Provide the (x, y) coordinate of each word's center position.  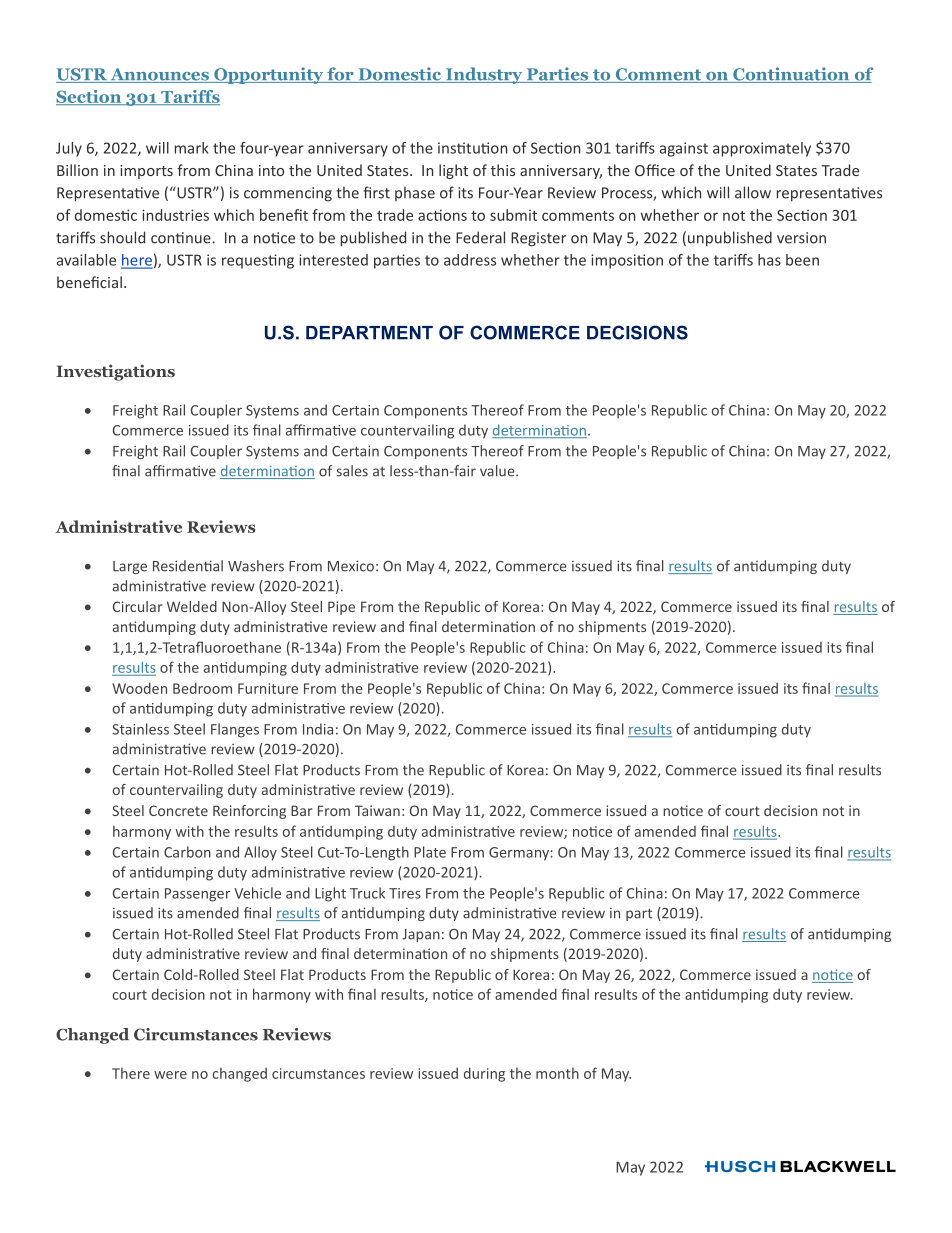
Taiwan (377, 810)
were (170, 1075)
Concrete (178, 810)
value (498, 471)
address (470, 260)
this (503, 170)
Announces (159, 75)
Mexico (351, 566)
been (802, 260)
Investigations (115, 372)
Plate (430, 852)
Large (130, 567)
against (684, 149)
